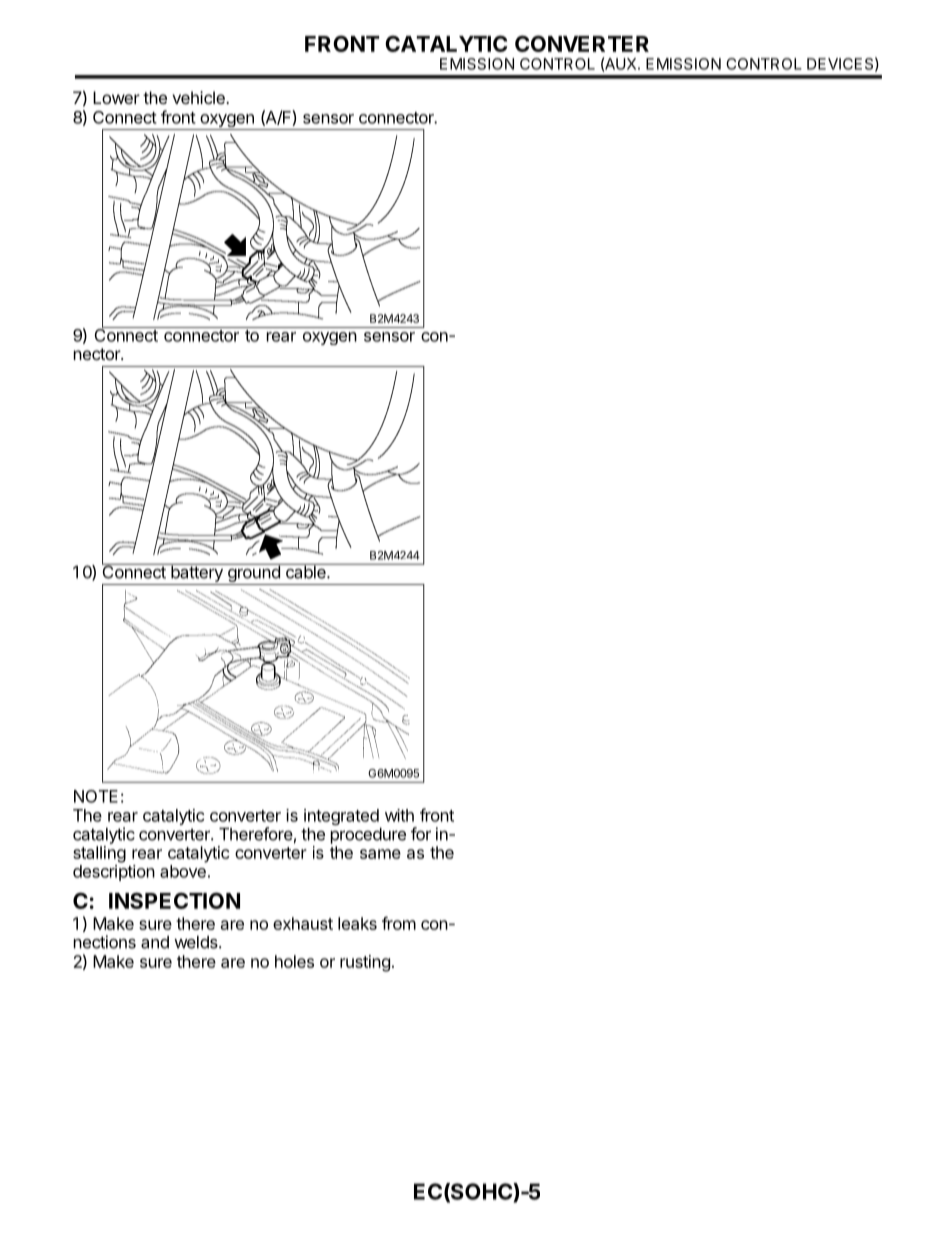 The height and width of the screenshot is (1233, 952). Describe the element at coordinates (294, 961) in the screenshot. I see `holes` at that location.
